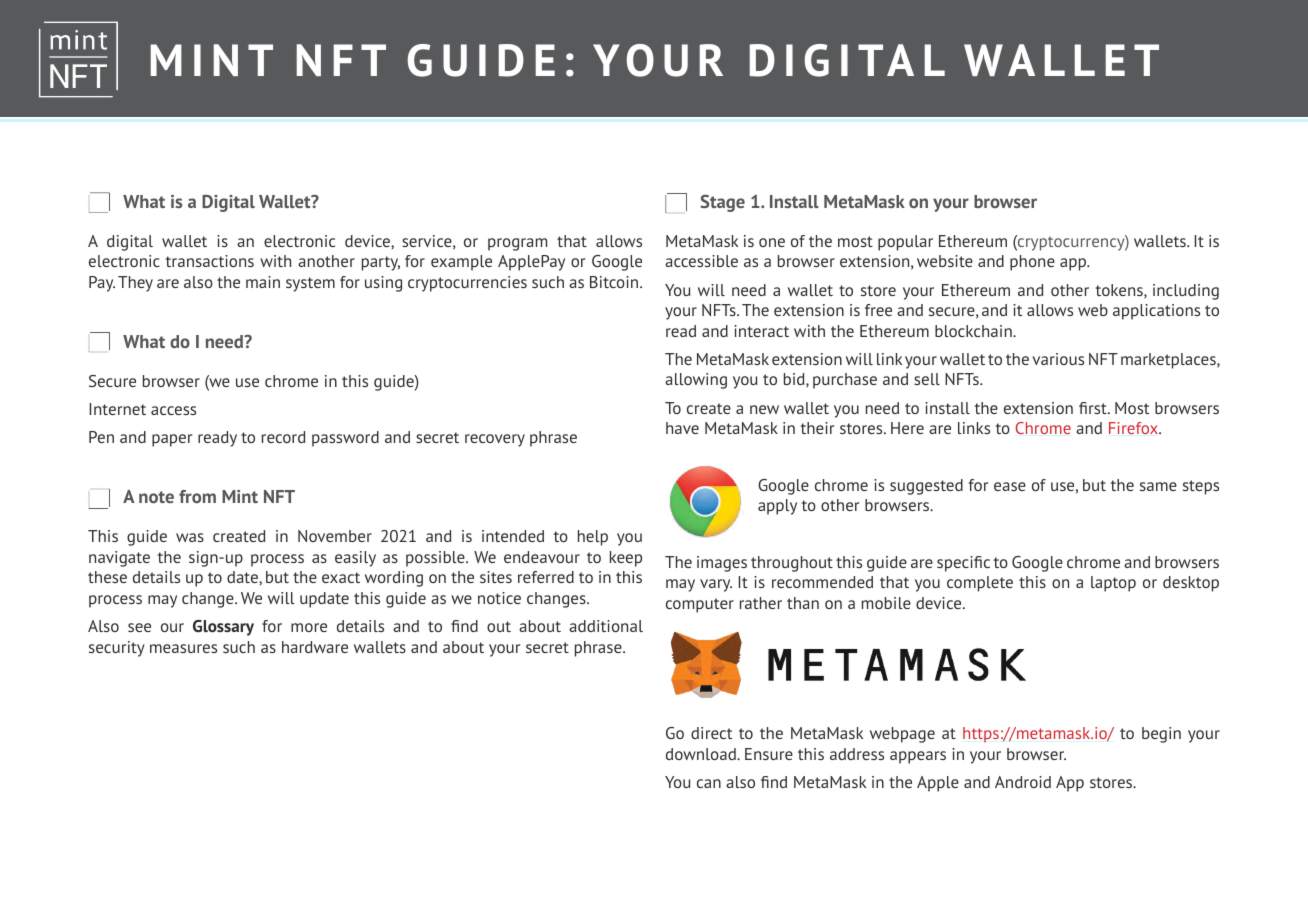 The width and height of the screenshot is (1308, 924). I want to click on transactions, so click(210, 261).
